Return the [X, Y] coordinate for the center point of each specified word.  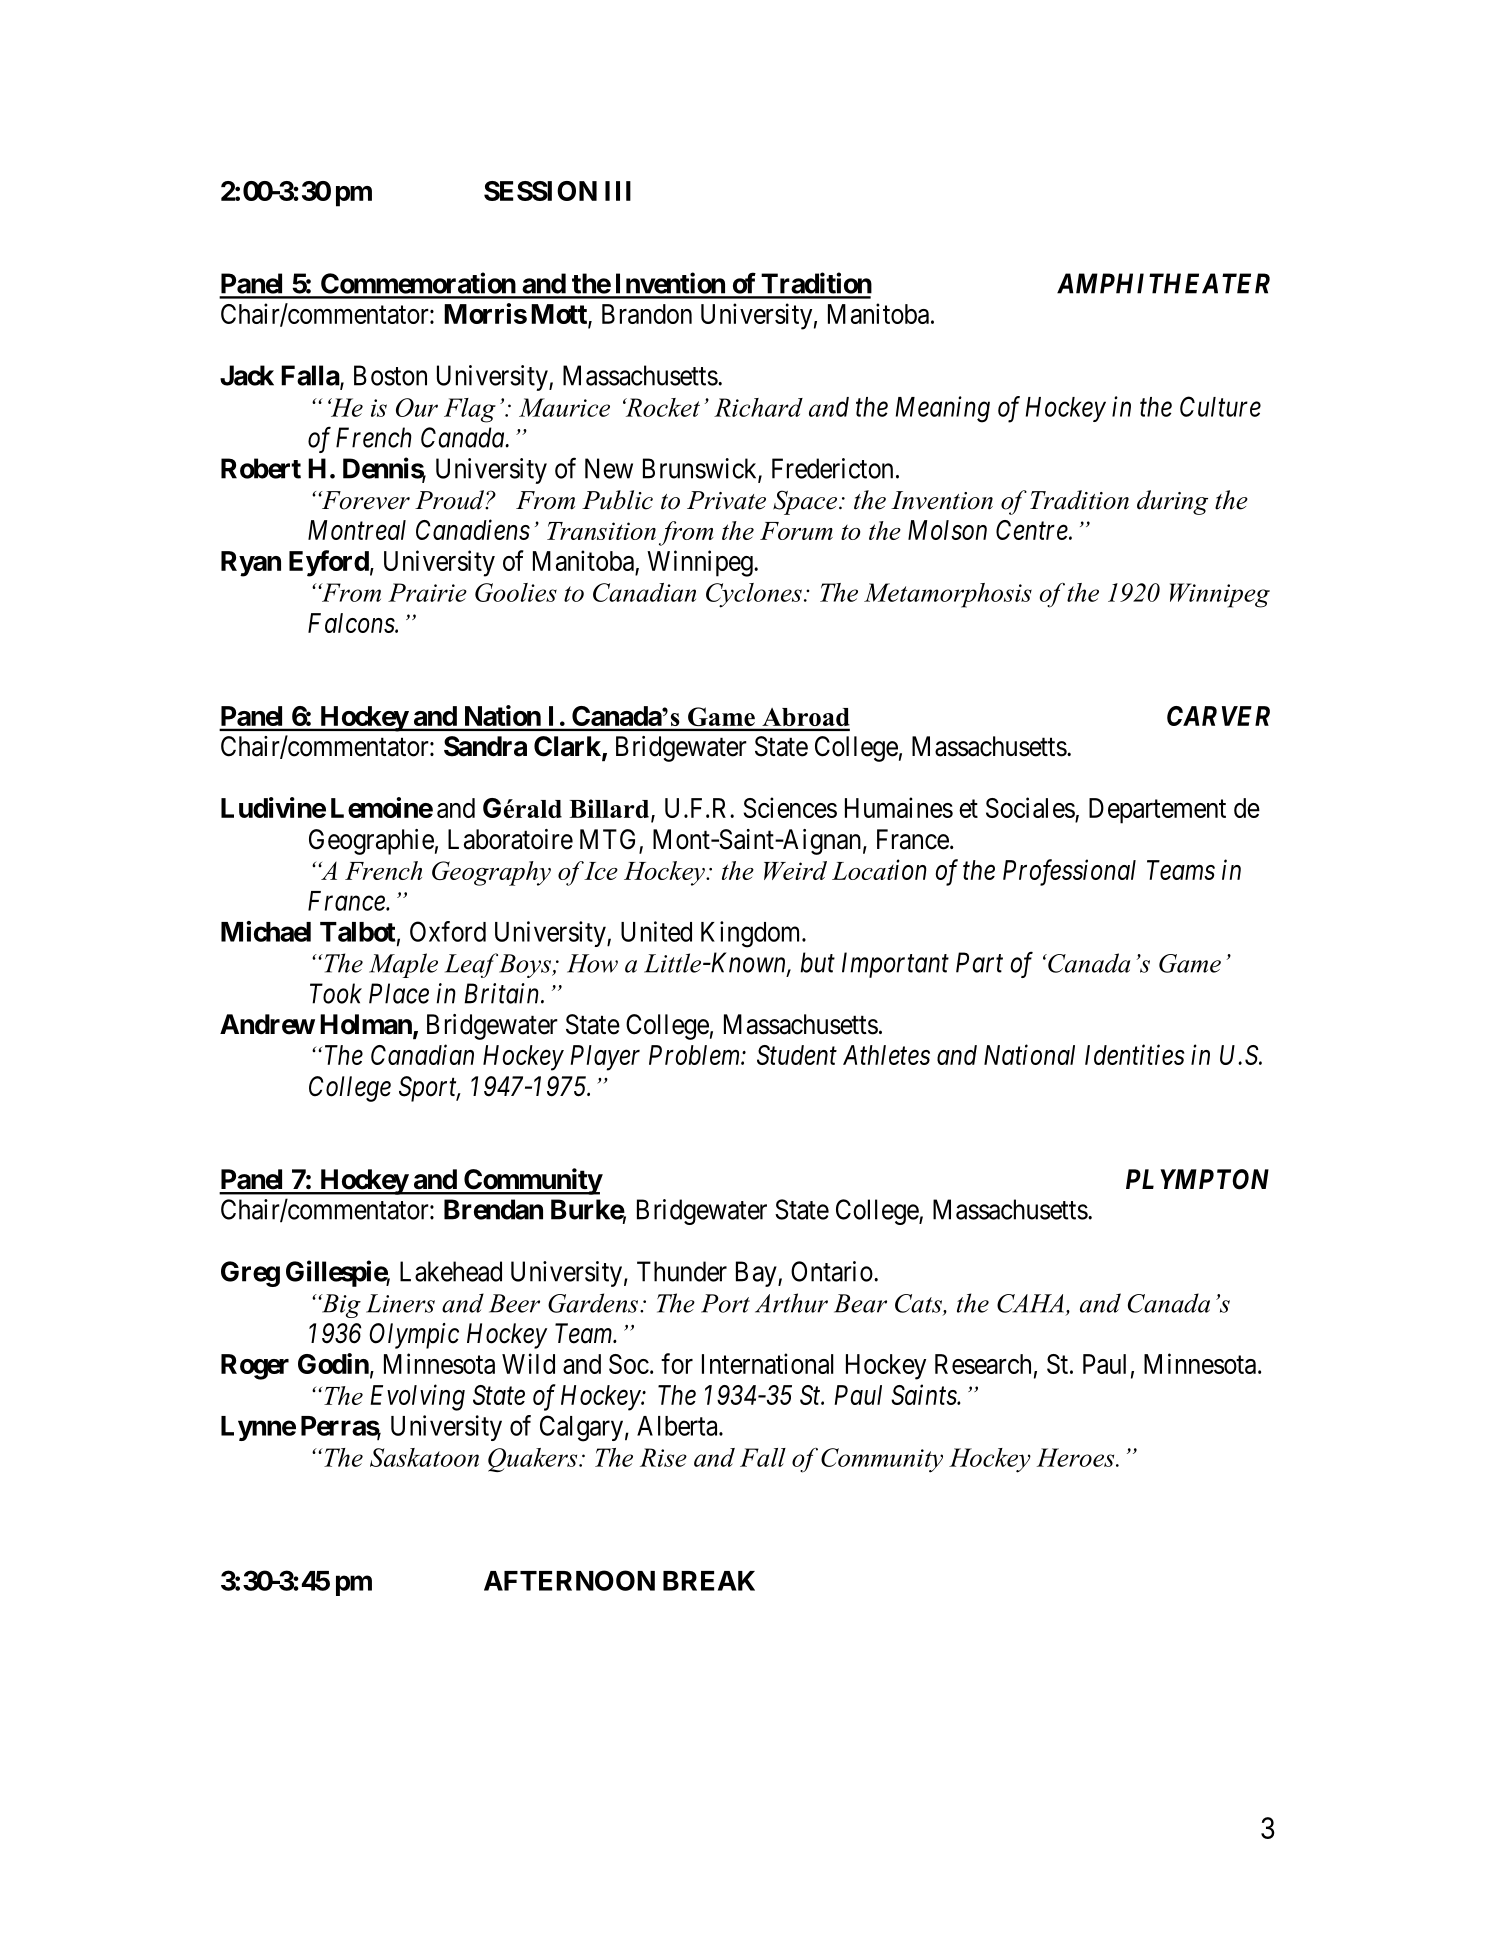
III [618, 191]
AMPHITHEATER [1163, 283]
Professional [1069, 872]
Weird [795, 870]
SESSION [540, 191]
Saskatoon [424, 1457]
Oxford [448, 931]
